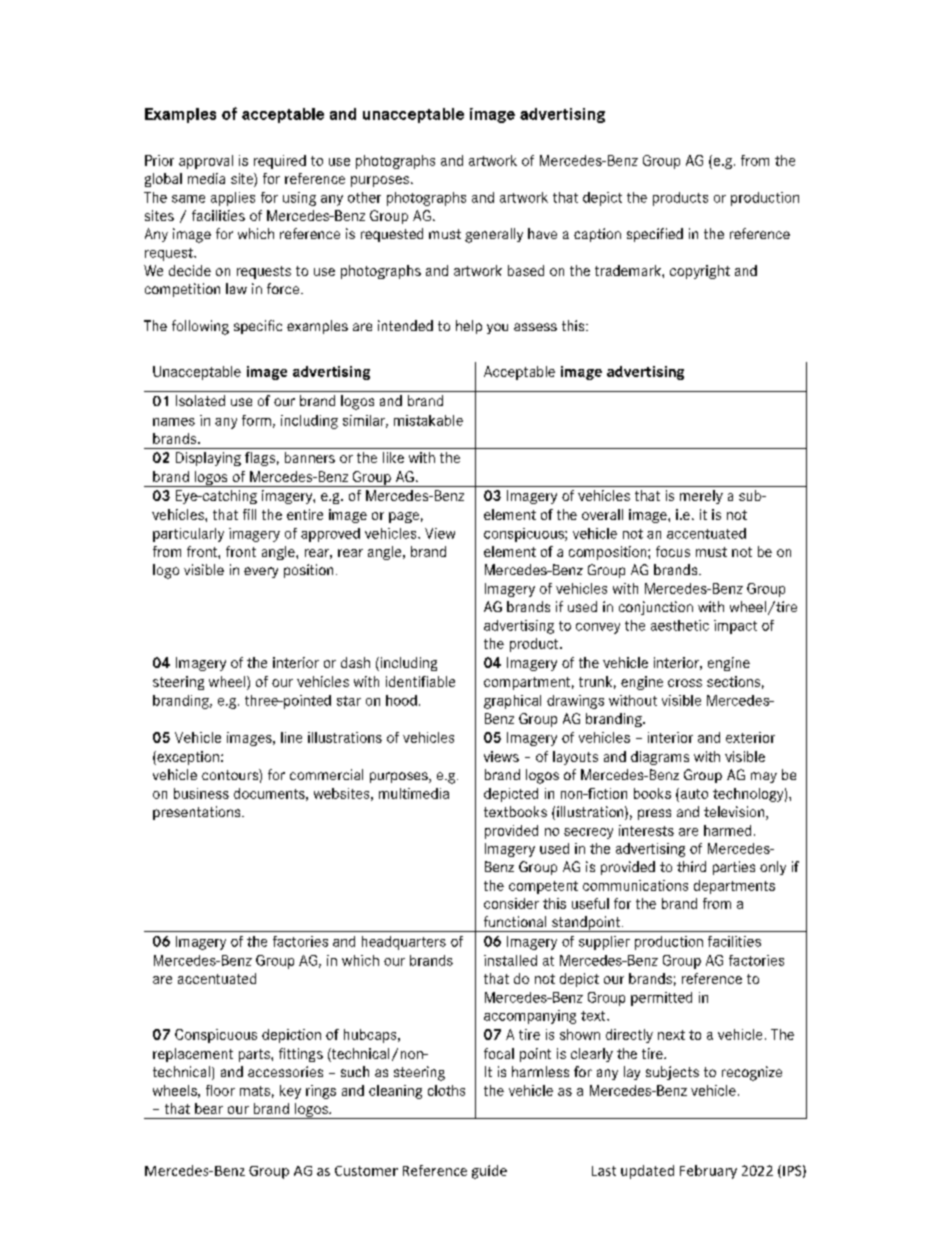 The width and height of the screenshot is (952, 1233). Describe the element at coordinates (291, 737) in the screenshot. I see `line` at that location.
